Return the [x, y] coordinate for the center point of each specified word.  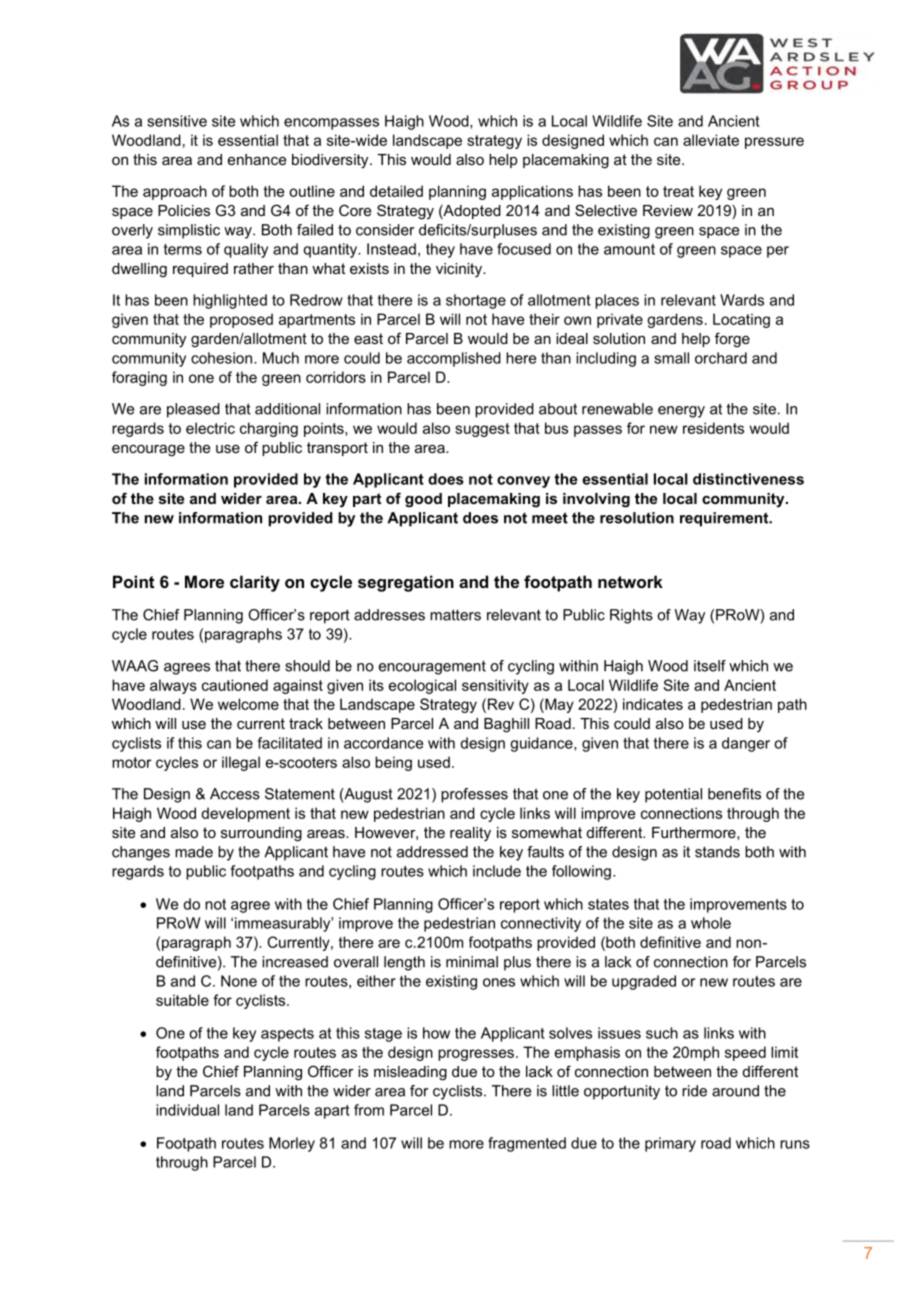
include [497, 871]
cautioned [235, 685]
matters [455, 615]
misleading [410, 1073]
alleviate [711, 140]
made [194, 852]
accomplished [454, 359]
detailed [396, 191]
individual [187, 1110]
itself [710, 666]
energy [681, 412]
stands [717, 852]
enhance [257, 159]
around [735, 1091]
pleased [193, 410]
